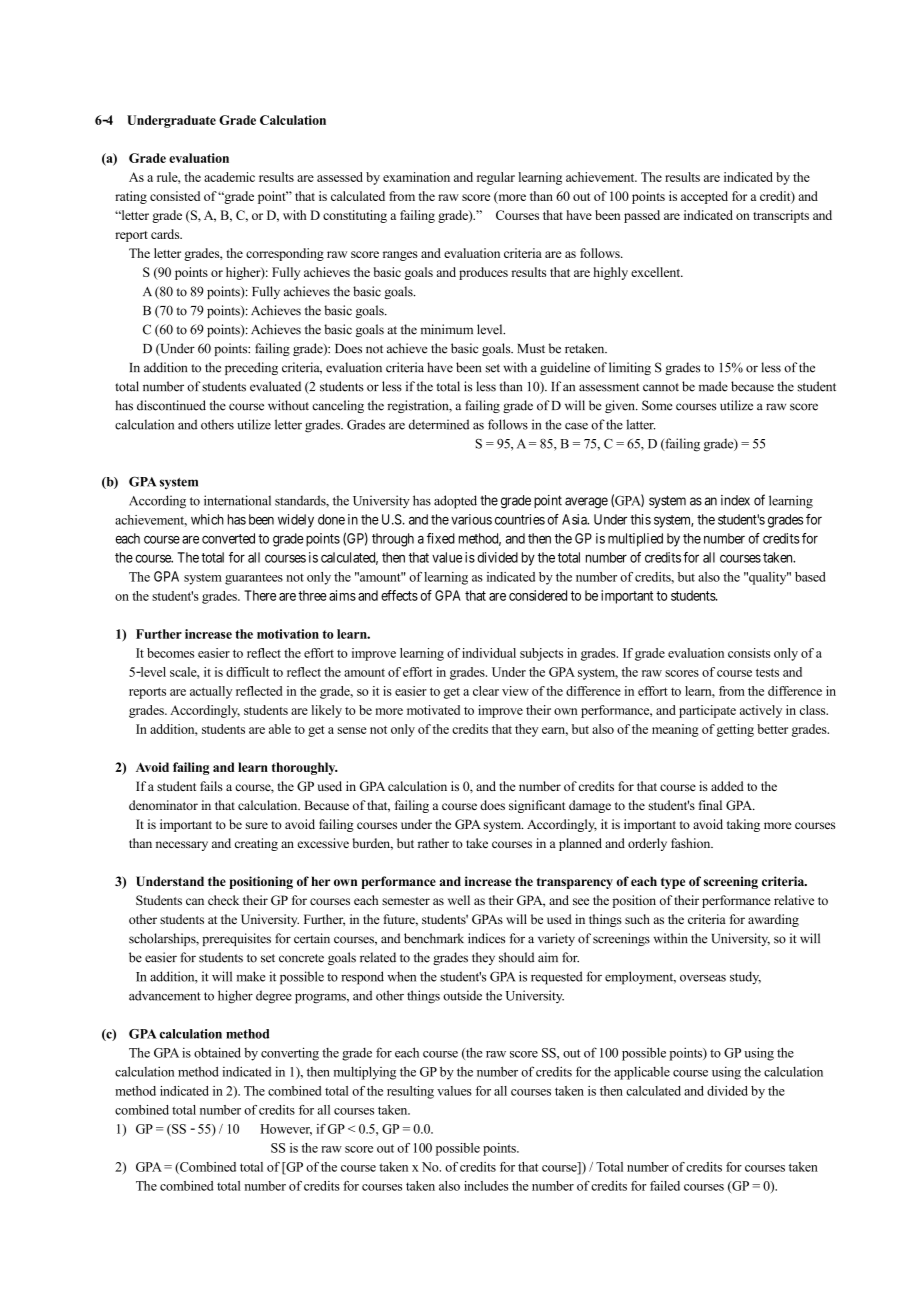  What do you see at coordinates (217, 1052) in the document?
I see `obtained` at bounding box center [217, 1052].
